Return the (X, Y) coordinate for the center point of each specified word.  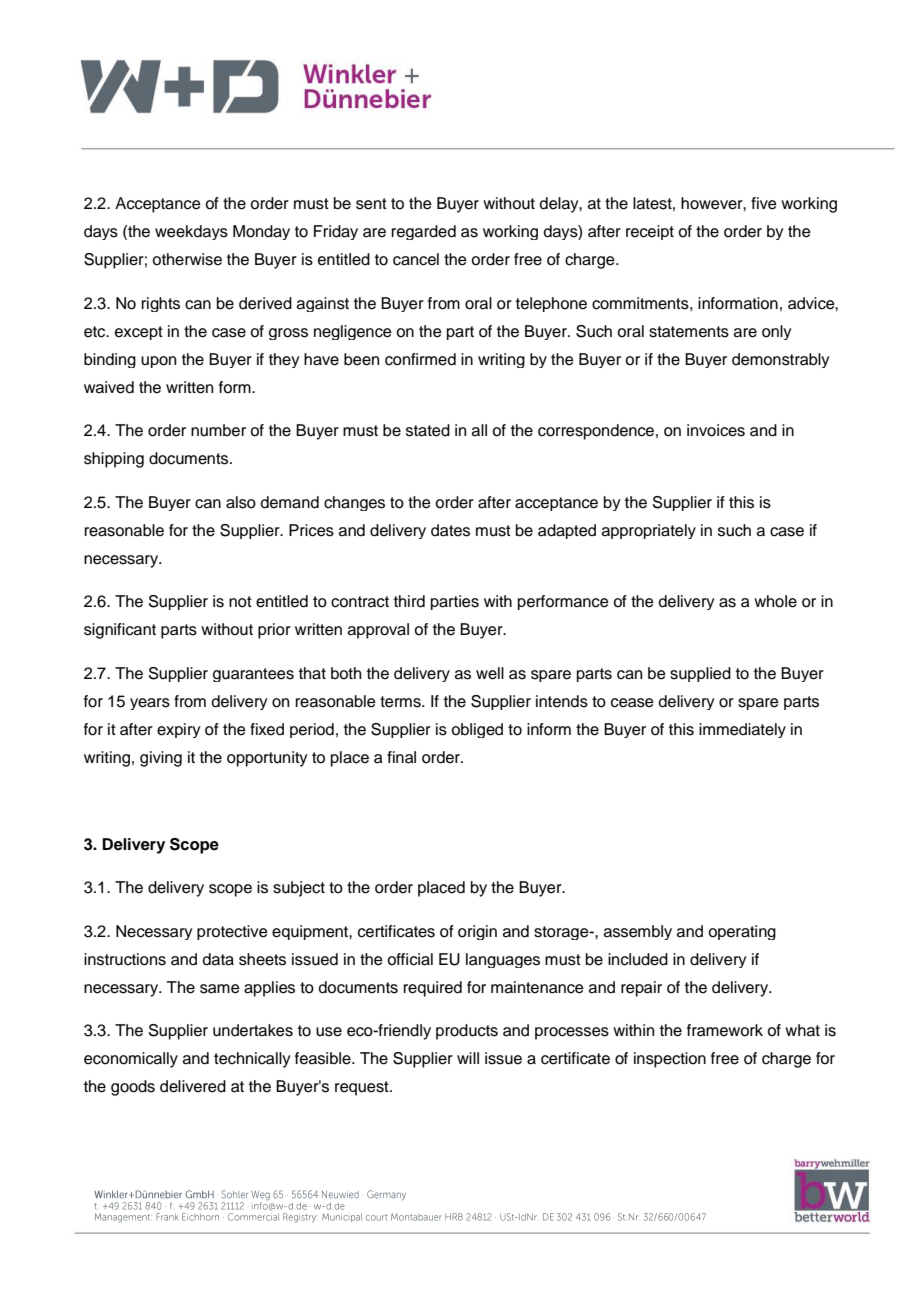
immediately (742, 730)
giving (161, 759)
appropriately (649, 531)
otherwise (187, 259)
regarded (424, 232)
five (764, 203)
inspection (670, 1060)
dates (450, 530)
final (401, 757)
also (241, 502)
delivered (193, 1086)
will (468, 1058)
